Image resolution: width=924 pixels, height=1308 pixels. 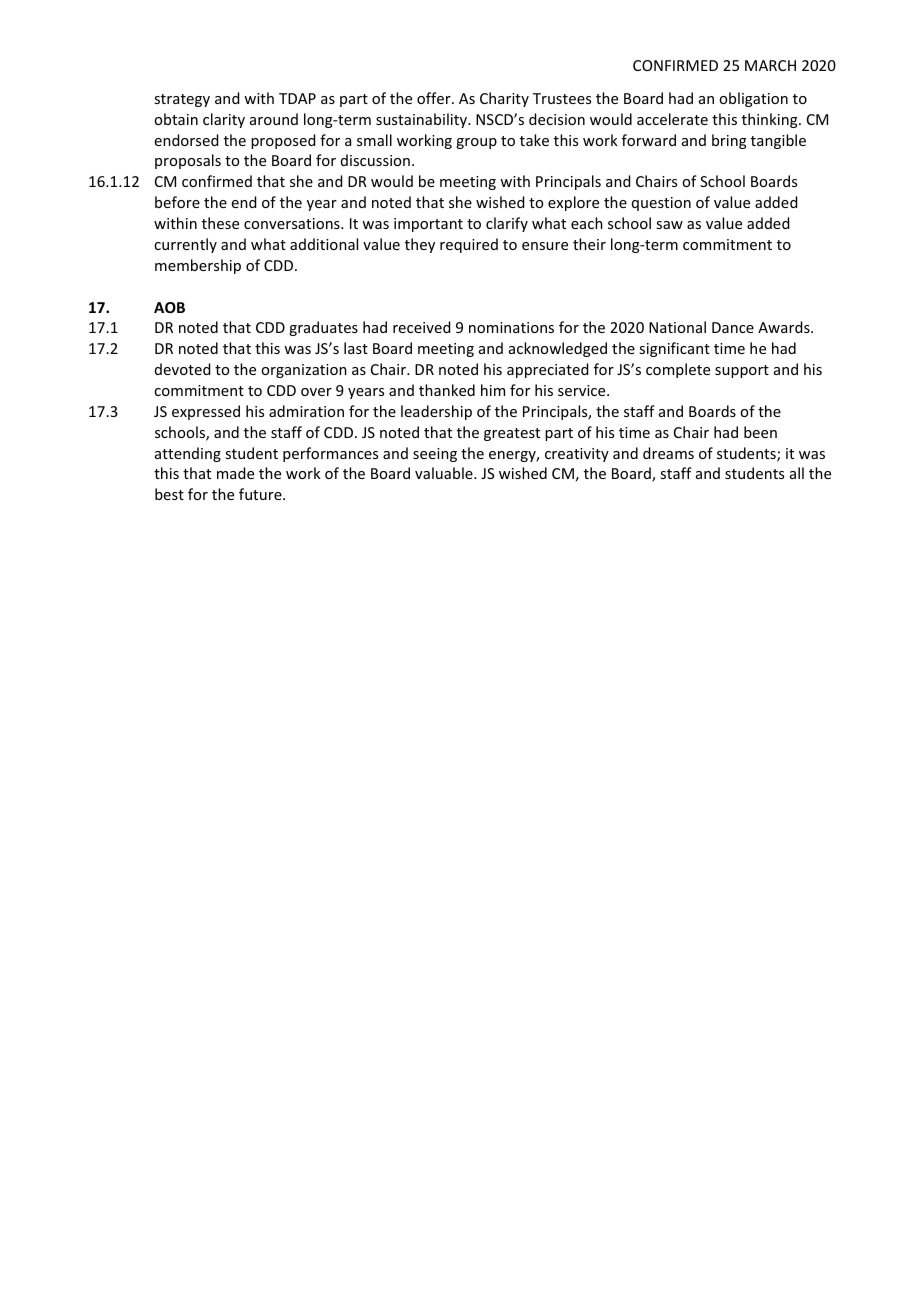 What do you see at coordinates (297, 98) in the screenshot?
I see `TDAP` at bounding box center [297, 98].
